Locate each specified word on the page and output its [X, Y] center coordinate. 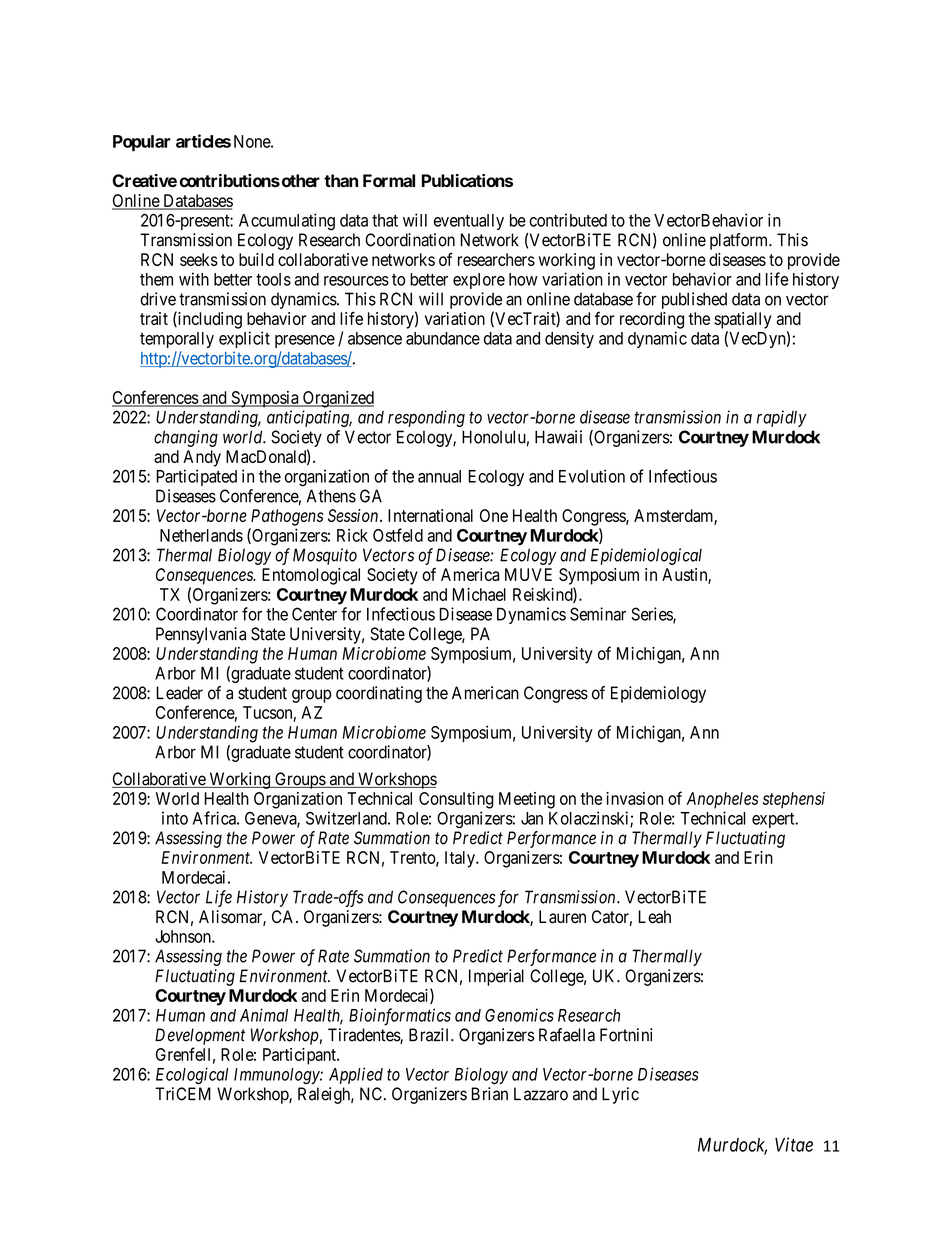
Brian [489, 1094]
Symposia [265, 399]
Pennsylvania [201, 635]
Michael [479, 594]
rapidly [782, 418]
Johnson [184, 936]
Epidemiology [658, 694]
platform [740, 241]
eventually [469, 222]
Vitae [794, 1144]
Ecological [192, 1076]
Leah [654, 917]
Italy [461, 859]
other [299, 181]
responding [426, 418]
